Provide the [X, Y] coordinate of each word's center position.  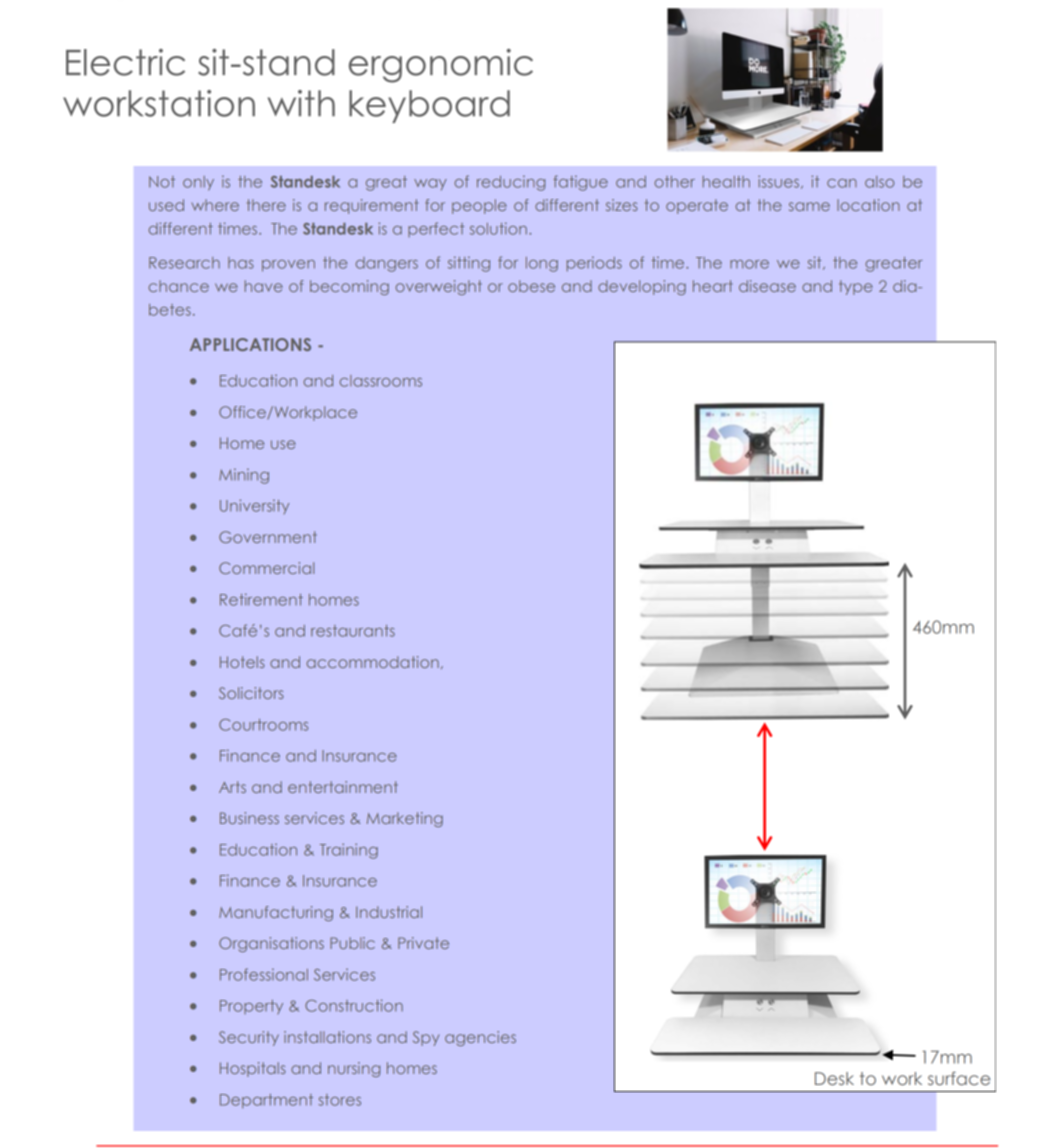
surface [959, 1078]
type [856, 287]
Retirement [261, 599]
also [879, 182]
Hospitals [253, 1069]
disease [767, 286]
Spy [426, 1038]
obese [531, 286]
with [301, 103]
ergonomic [441, 66]
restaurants [353, 631]
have [264, 286]
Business [249, 818]
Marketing [405, 819]
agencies [480, 1038]
